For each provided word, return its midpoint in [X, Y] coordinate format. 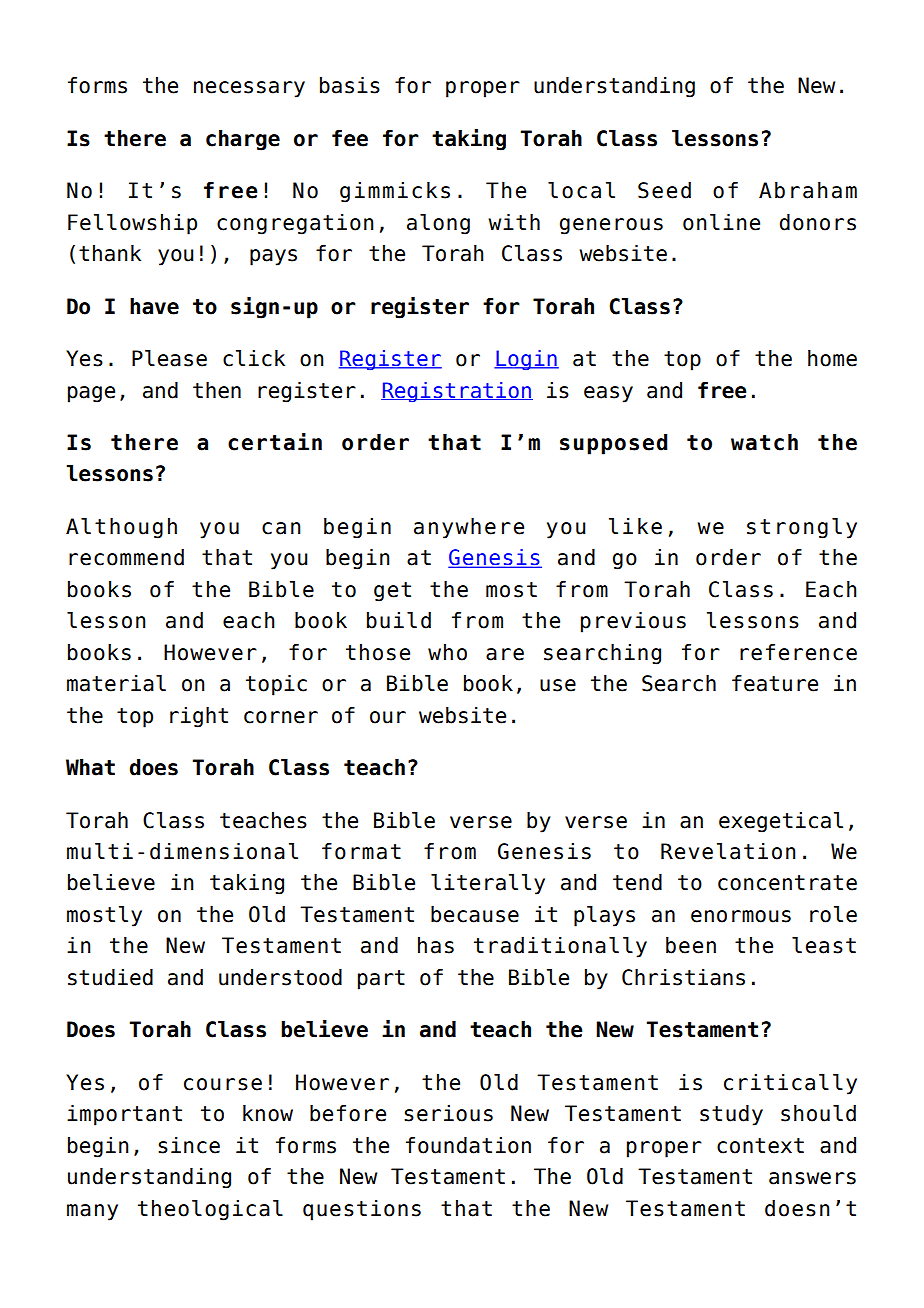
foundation [468, 1145]
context [760, 1146]
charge [243, 140]
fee [350, 138]
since [189, 1145]
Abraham [808, 190]
